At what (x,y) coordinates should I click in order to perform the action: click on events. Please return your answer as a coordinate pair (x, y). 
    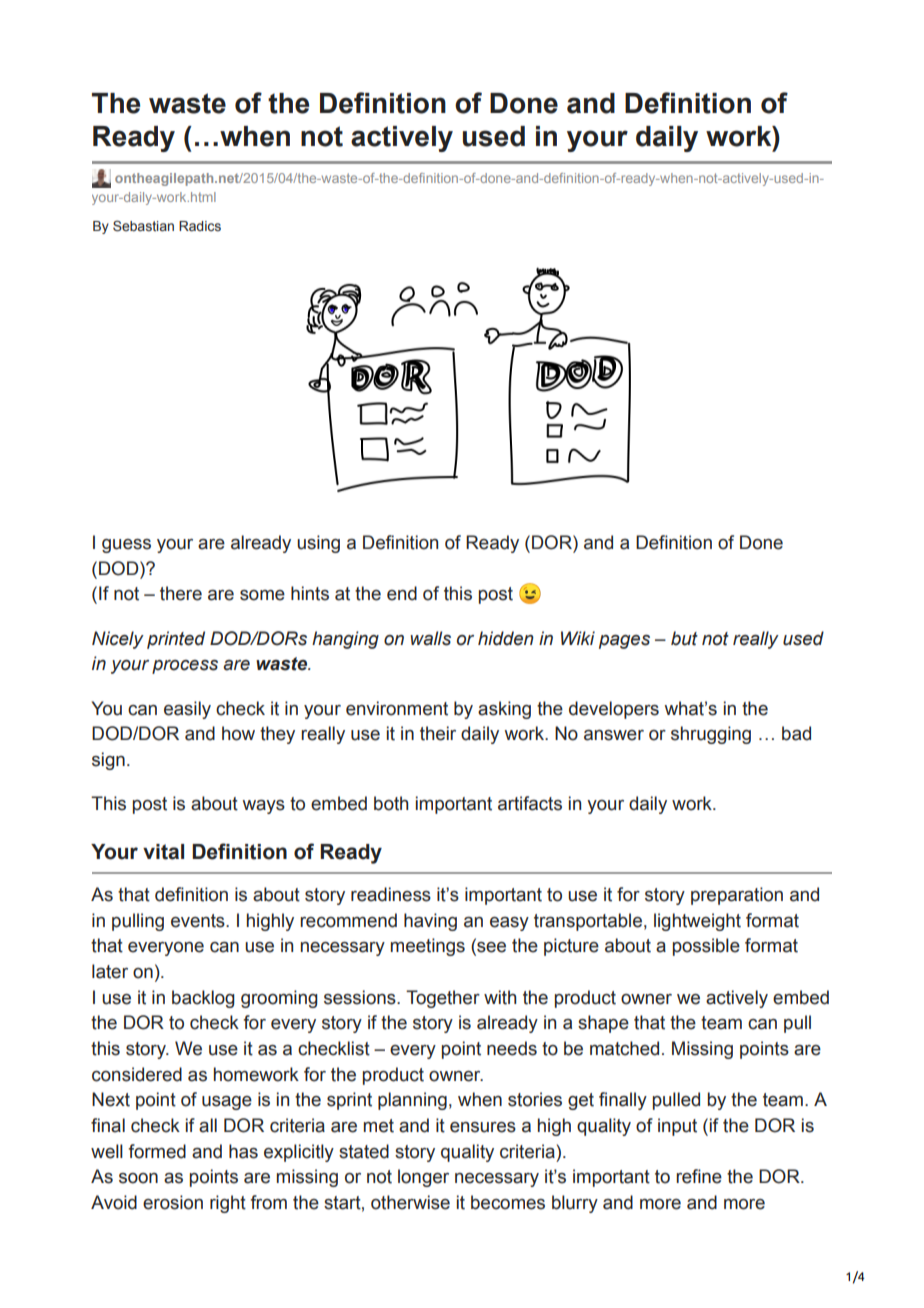
    Looking at the image, I should click on (199, 921).
